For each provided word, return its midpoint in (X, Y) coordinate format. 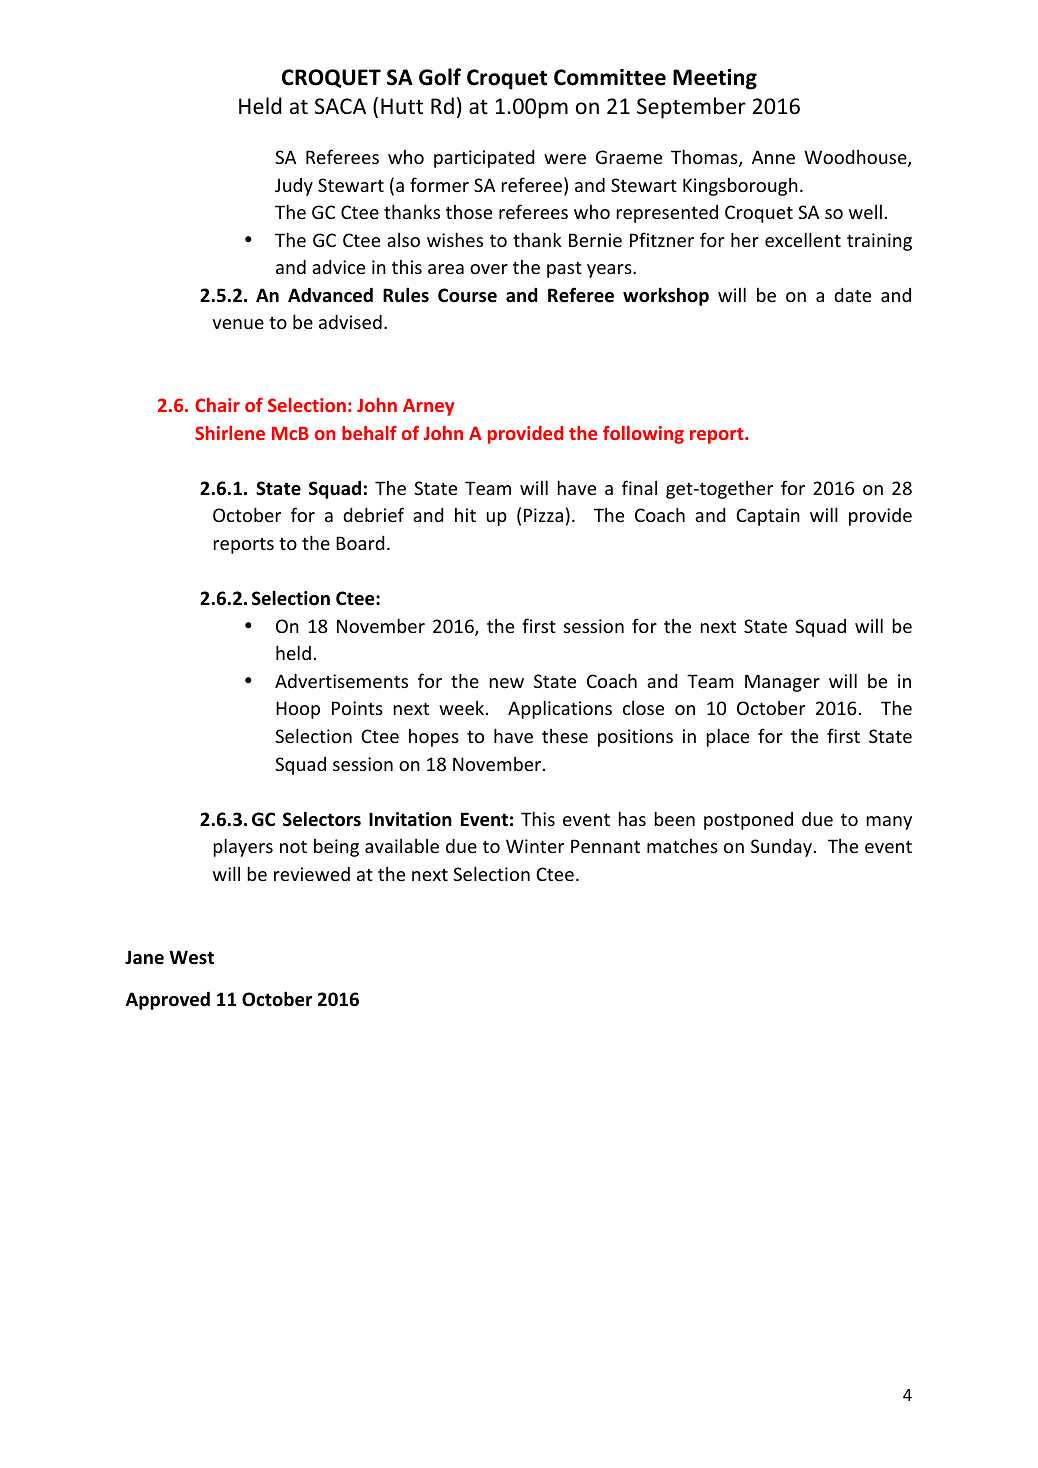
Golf (440, 77)
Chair (217, 405)
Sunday (783, 848)
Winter (535, 846)
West (191, 957)
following (643, 435)
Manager (782, 683)
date (852, 295)
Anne (773, 157)
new (507, 683)
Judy (294, 187)
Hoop (298, 710)
